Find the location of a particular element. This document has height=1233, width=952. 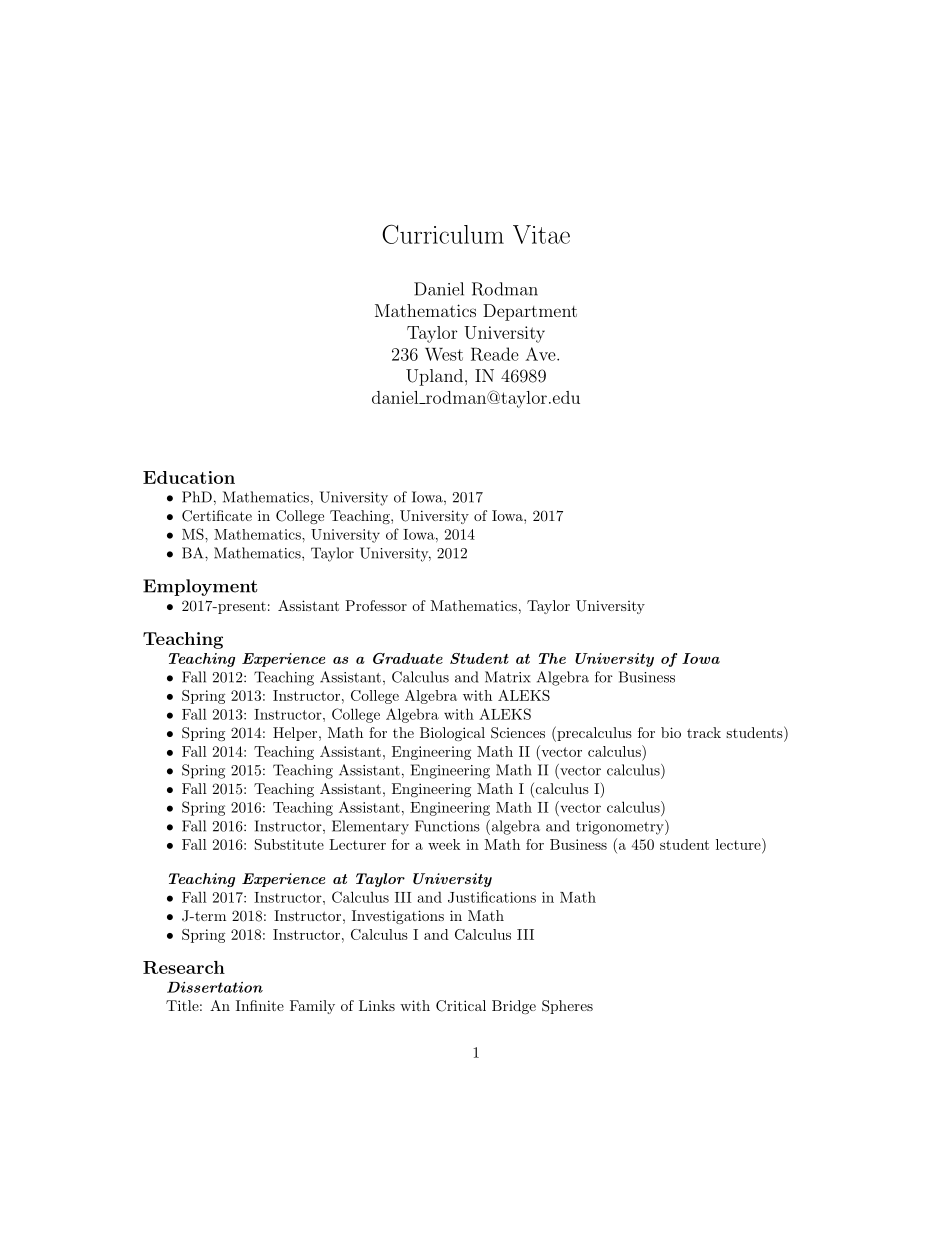

Education is located at coordinates (189, 477).
